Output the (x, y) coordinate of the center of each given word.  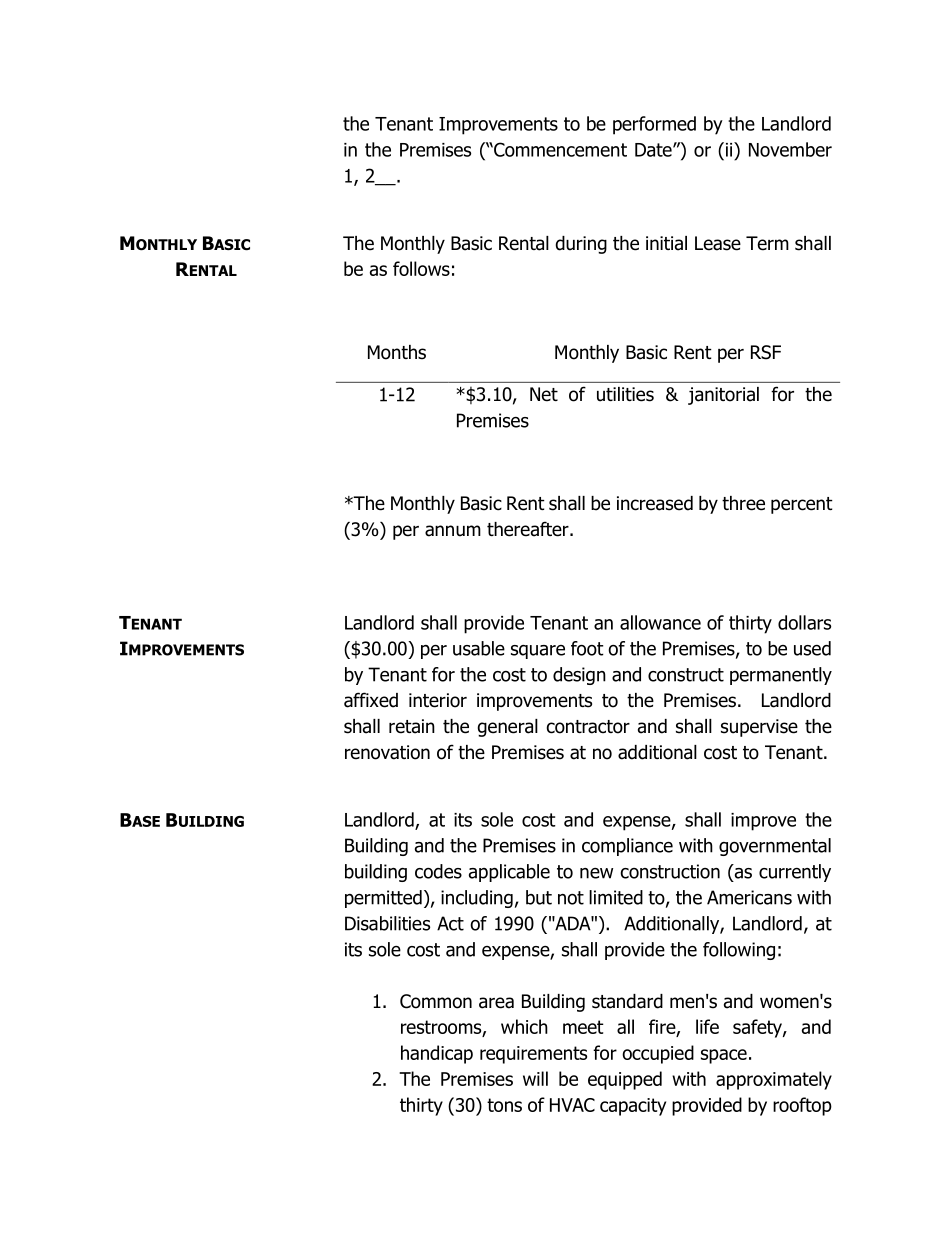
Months (397, 352)
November (790, 149)
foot (587, 648)
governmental (775, 847)
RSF (766, 352)
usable (479, 648)
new (596, 873)
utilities (625, 394)
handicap (437, 1054)
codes (438, 871)
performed (654, 125)
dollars (804, 622)
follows (421, 268)
